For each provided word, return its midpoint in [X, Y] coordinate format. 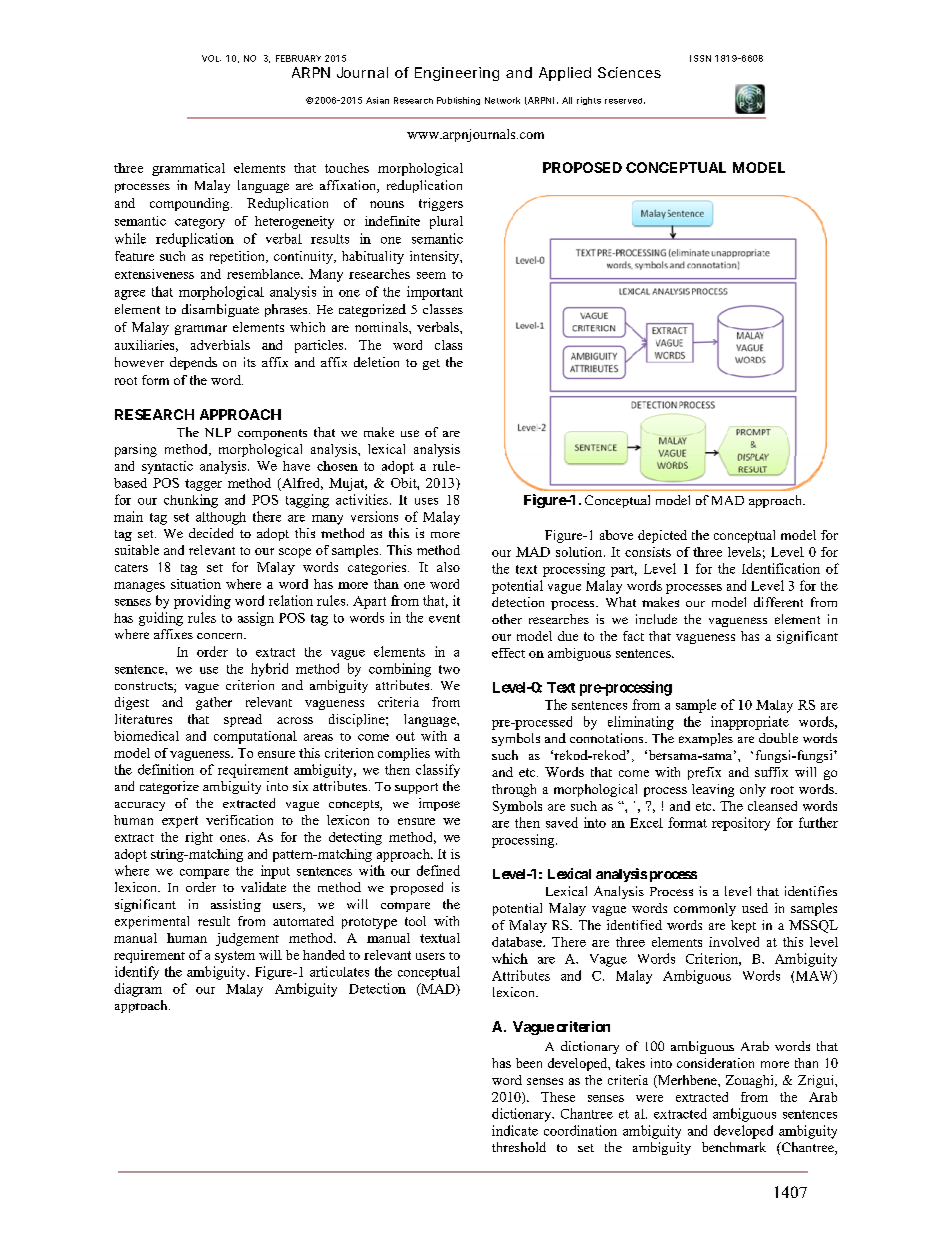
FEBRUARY [298, 58]
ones [233, 838]
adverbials [220, 345]
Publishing [458, 101]
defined [438, 870]
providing [202, 602]
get [431, 364]
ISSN [700, 58]
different [778, 602]
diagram [138, 990]
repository [741, 824]
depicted [662, 536]
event [444, 618]
